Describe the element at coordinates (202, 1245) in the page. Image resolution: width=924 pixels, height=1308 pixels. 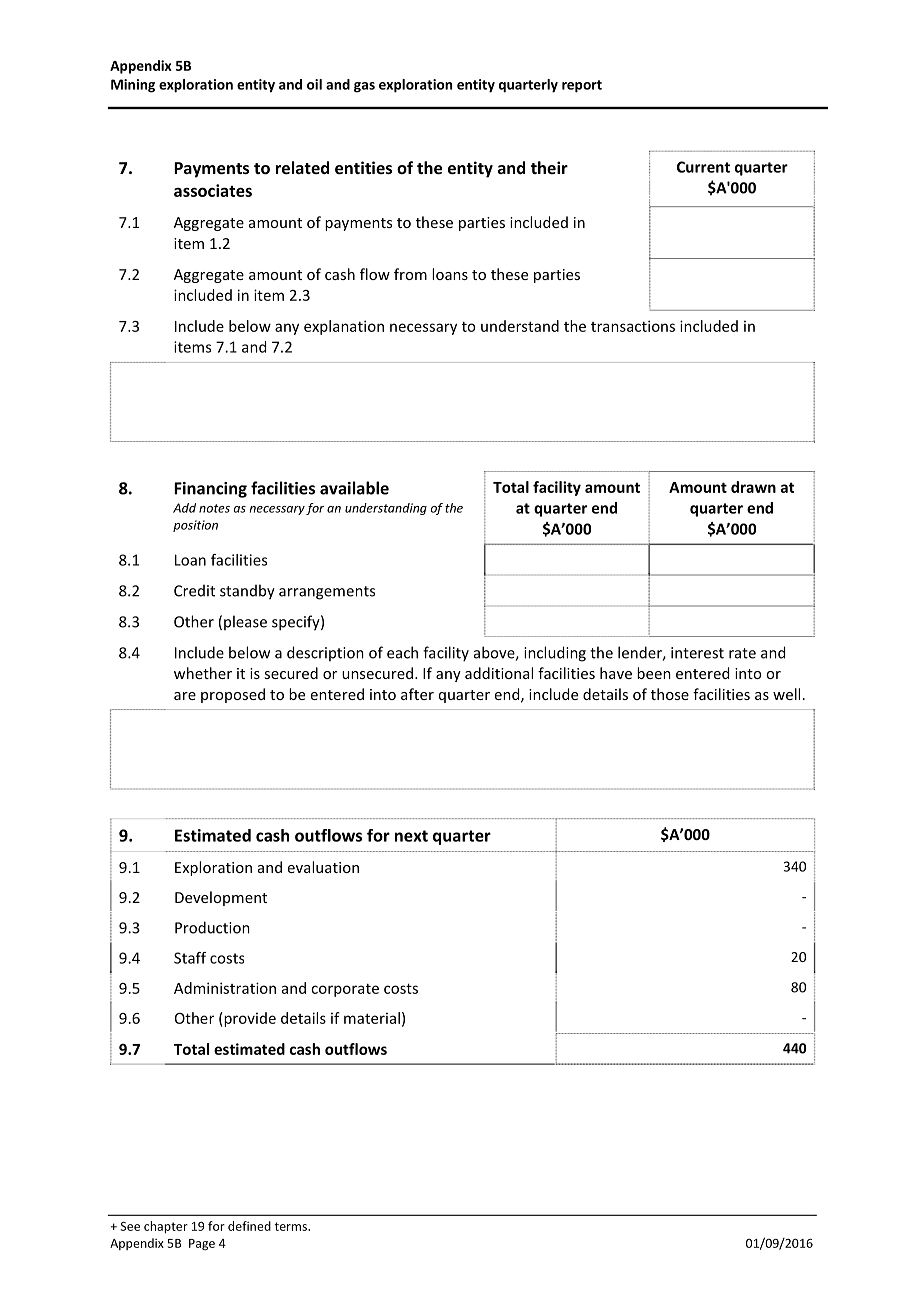
I see `Page` at that location.
